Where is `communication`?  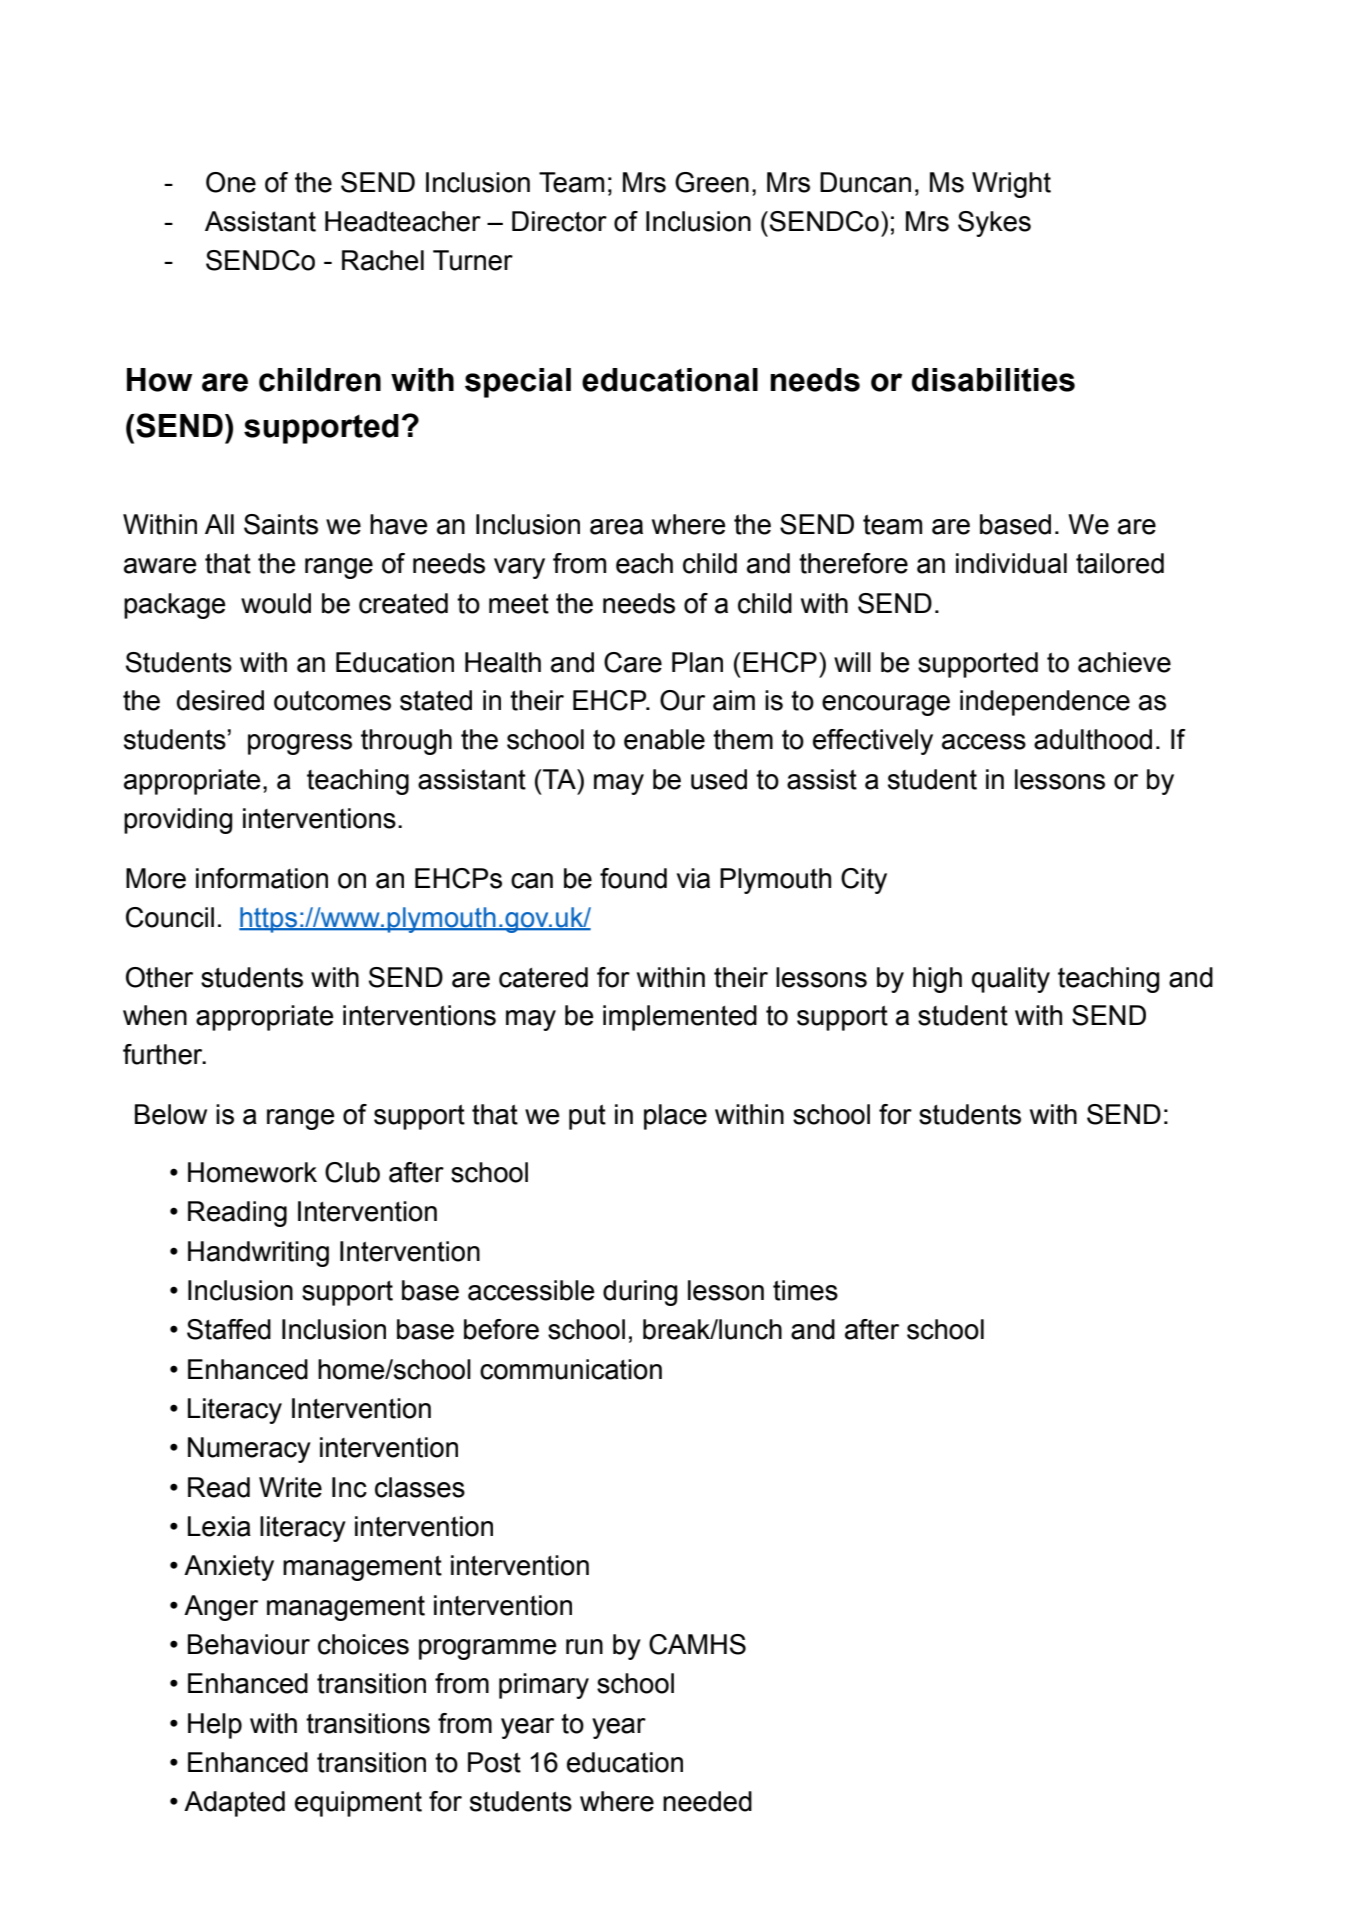 communication is located at coordinates (571, 1369).
